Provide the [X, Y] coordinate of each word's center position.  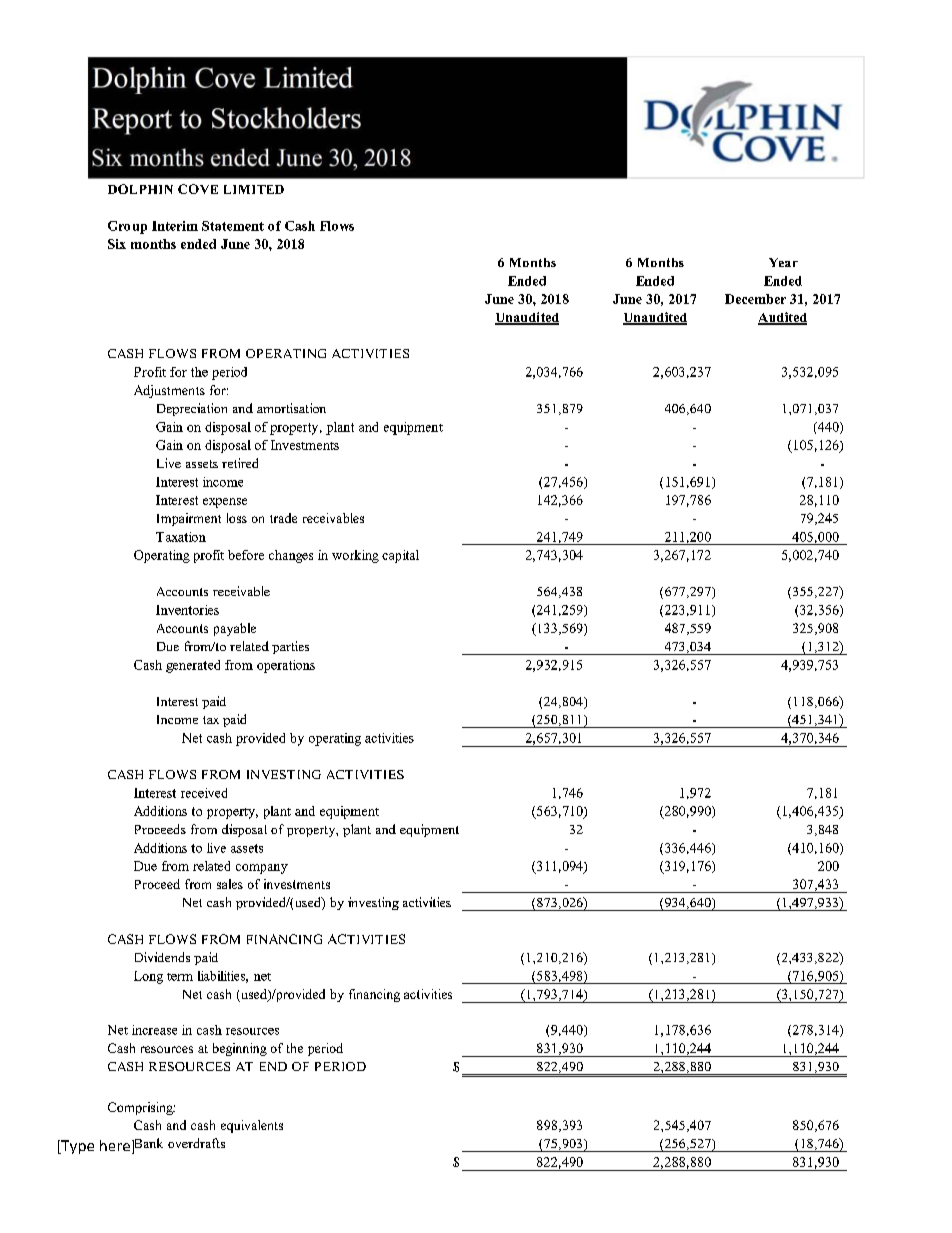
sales [230, 884]
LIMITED [254, 189]
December [755, 299]
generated [193, 666]
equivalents [252, 1126]
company [262, 869]
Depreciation [192, 409]
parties [290, 647]
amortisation [291, 408]
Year [783, 262]
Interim [175, 226]
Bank [147, 1144]
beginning [240, 1049]
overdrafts [196, 1143]
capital [400, 556]
